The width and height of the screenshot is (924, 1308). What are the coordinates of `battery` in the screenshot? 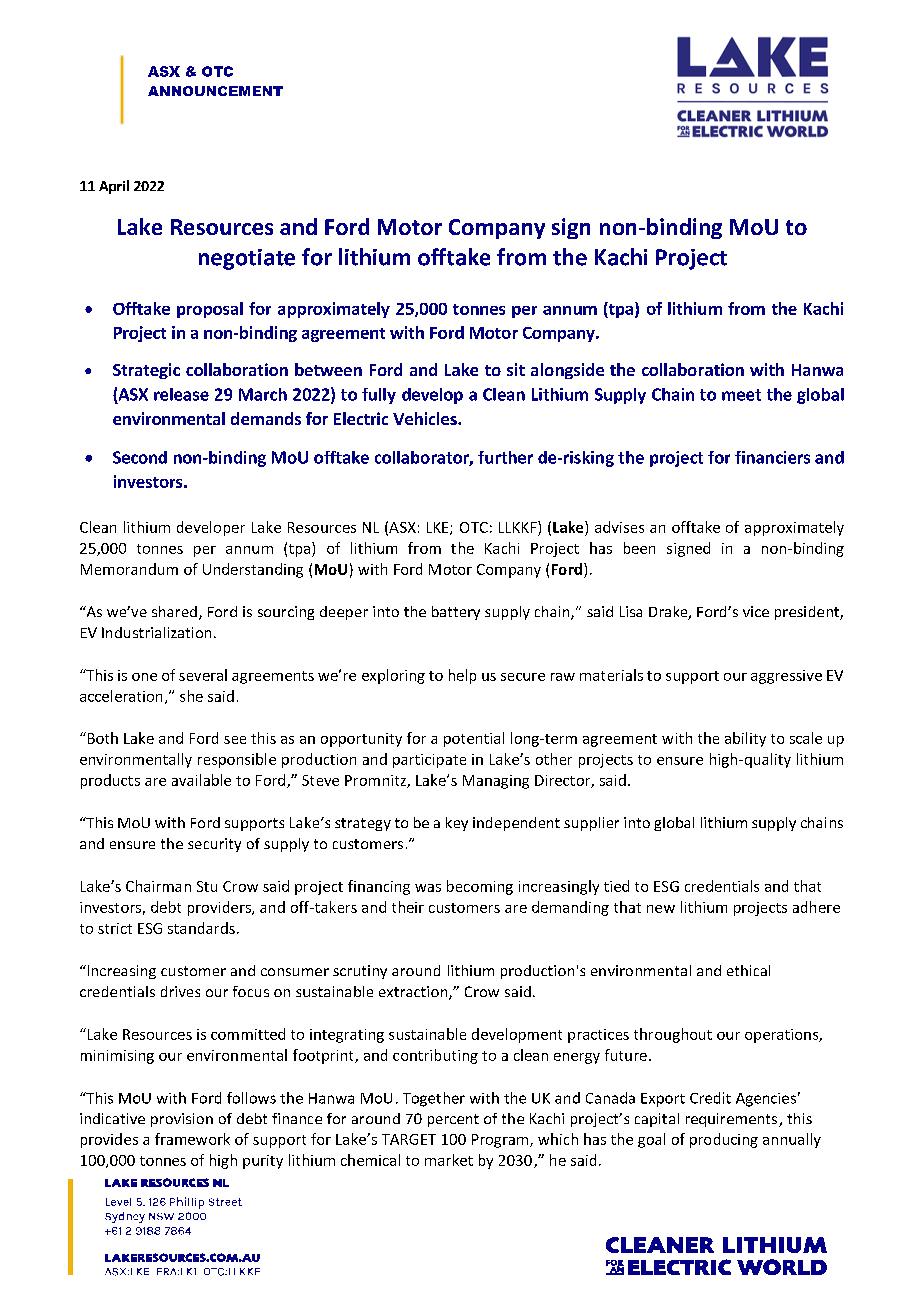 It's located at (456, 613).
